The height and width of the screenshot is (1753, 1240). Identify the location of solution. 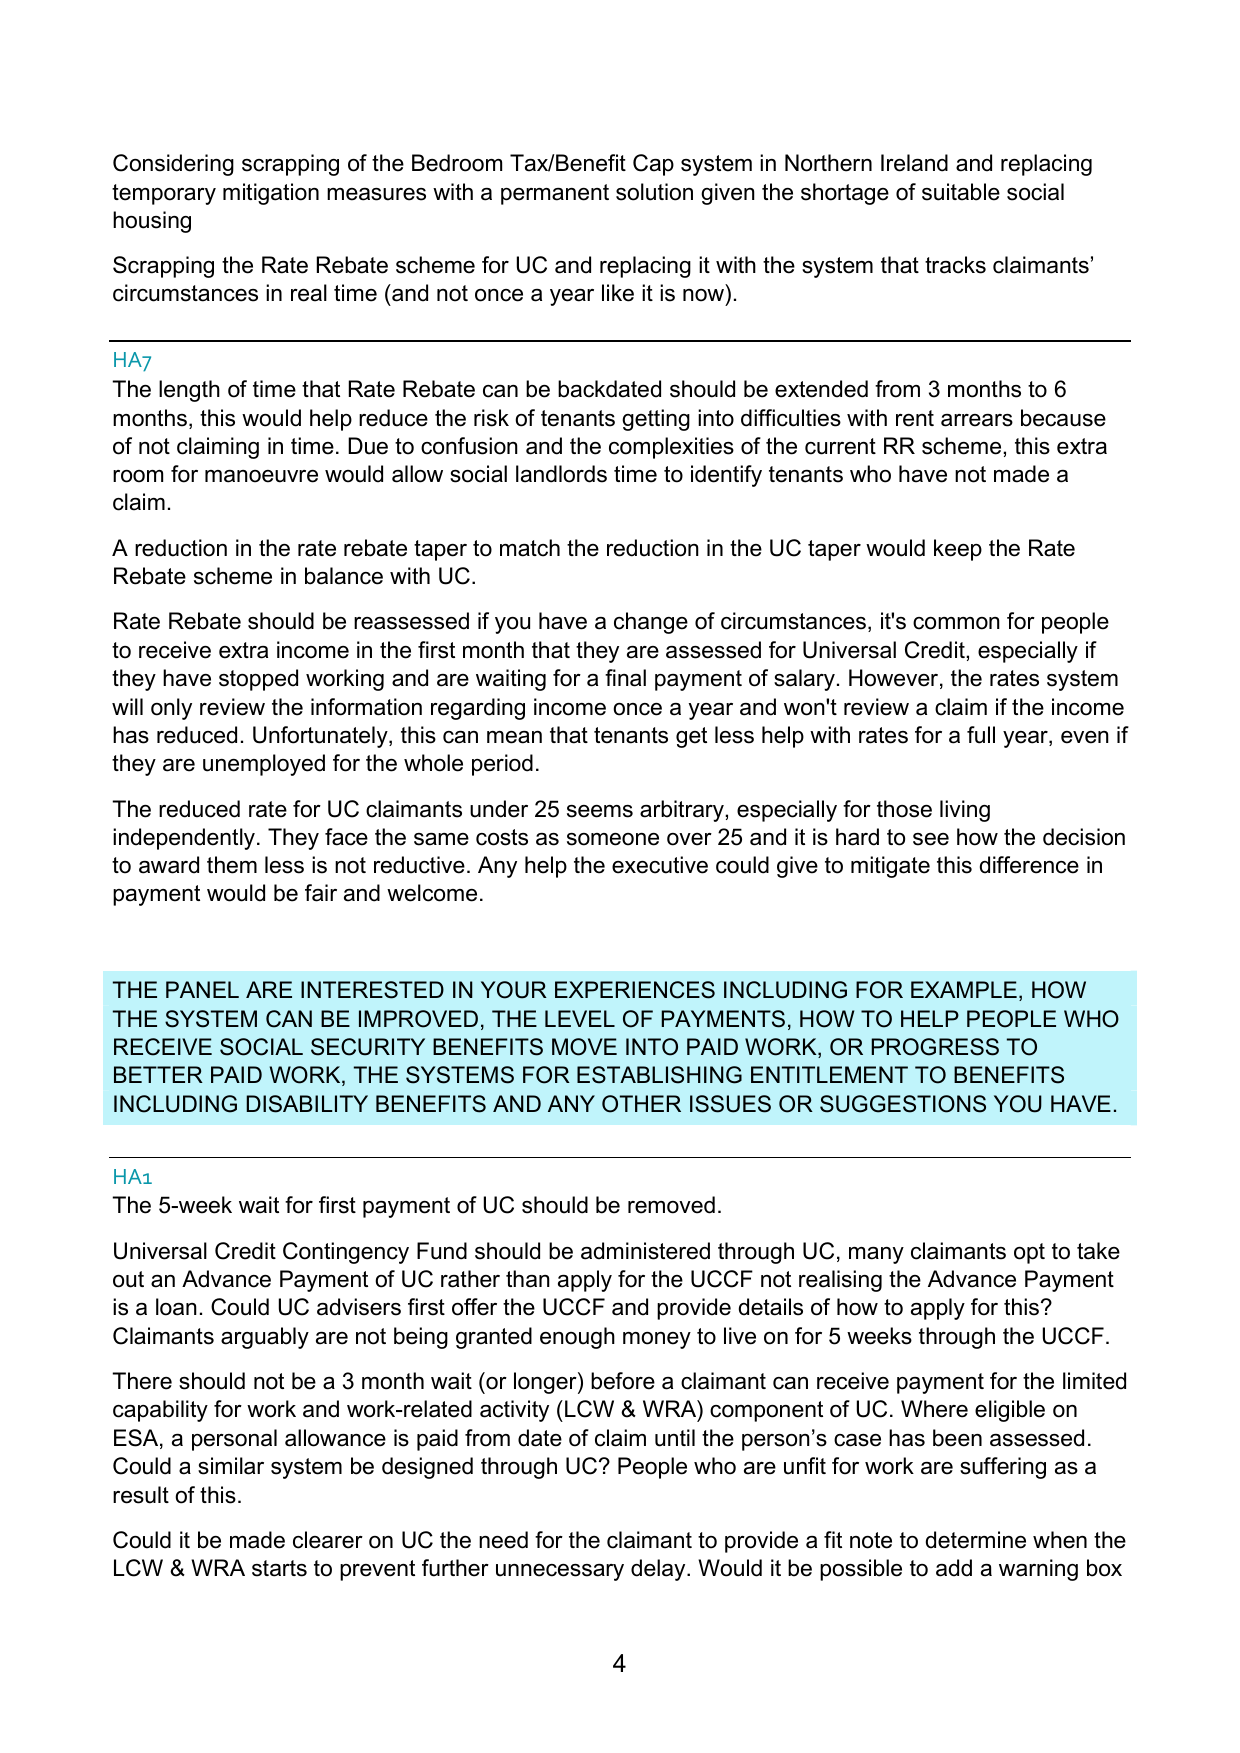
(654, 192).
